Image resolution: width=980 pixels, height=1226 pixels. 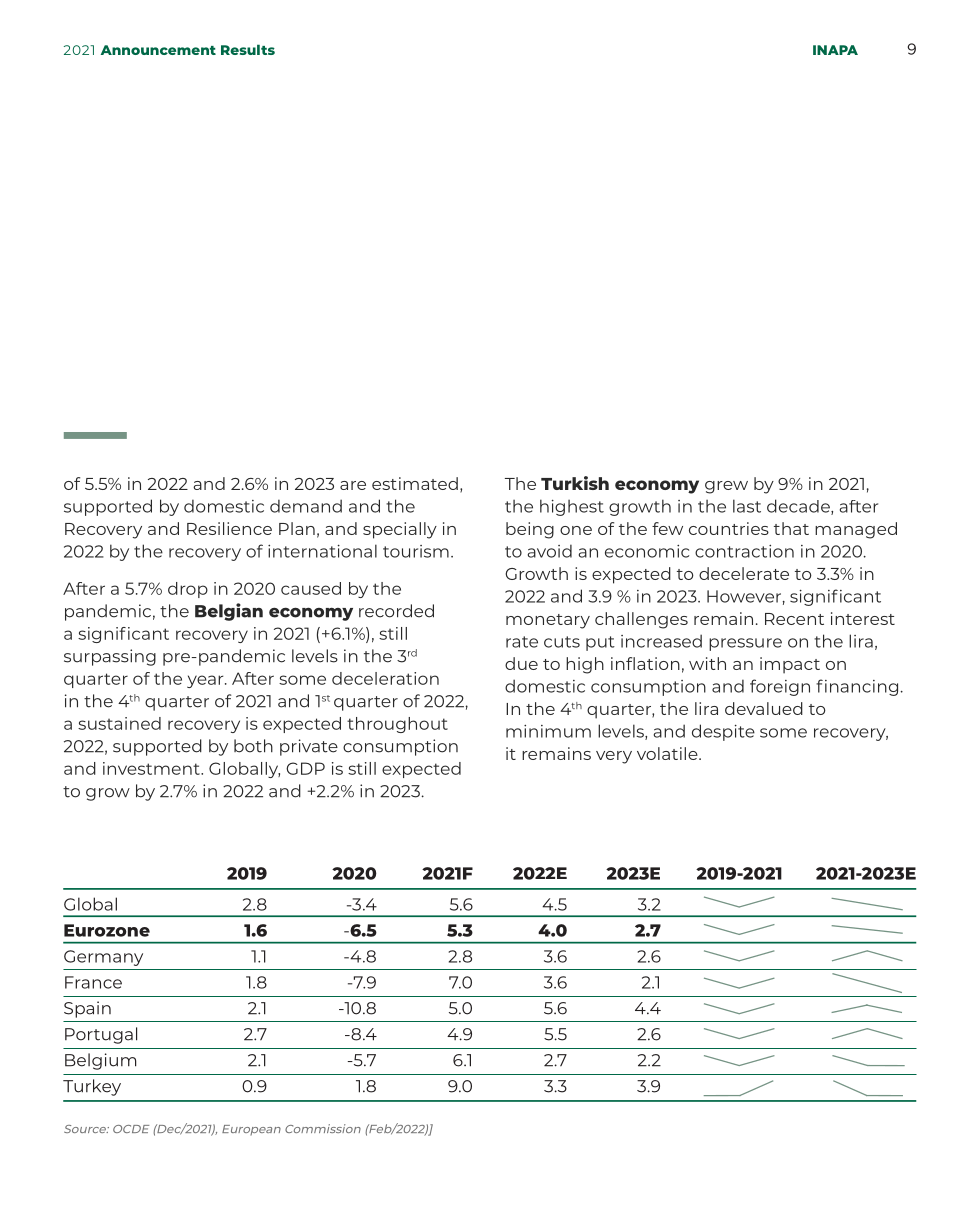 What do you see at coordinates (188, 590) in the screenshot?
I see `drop` at bounding box center [188, 590].
